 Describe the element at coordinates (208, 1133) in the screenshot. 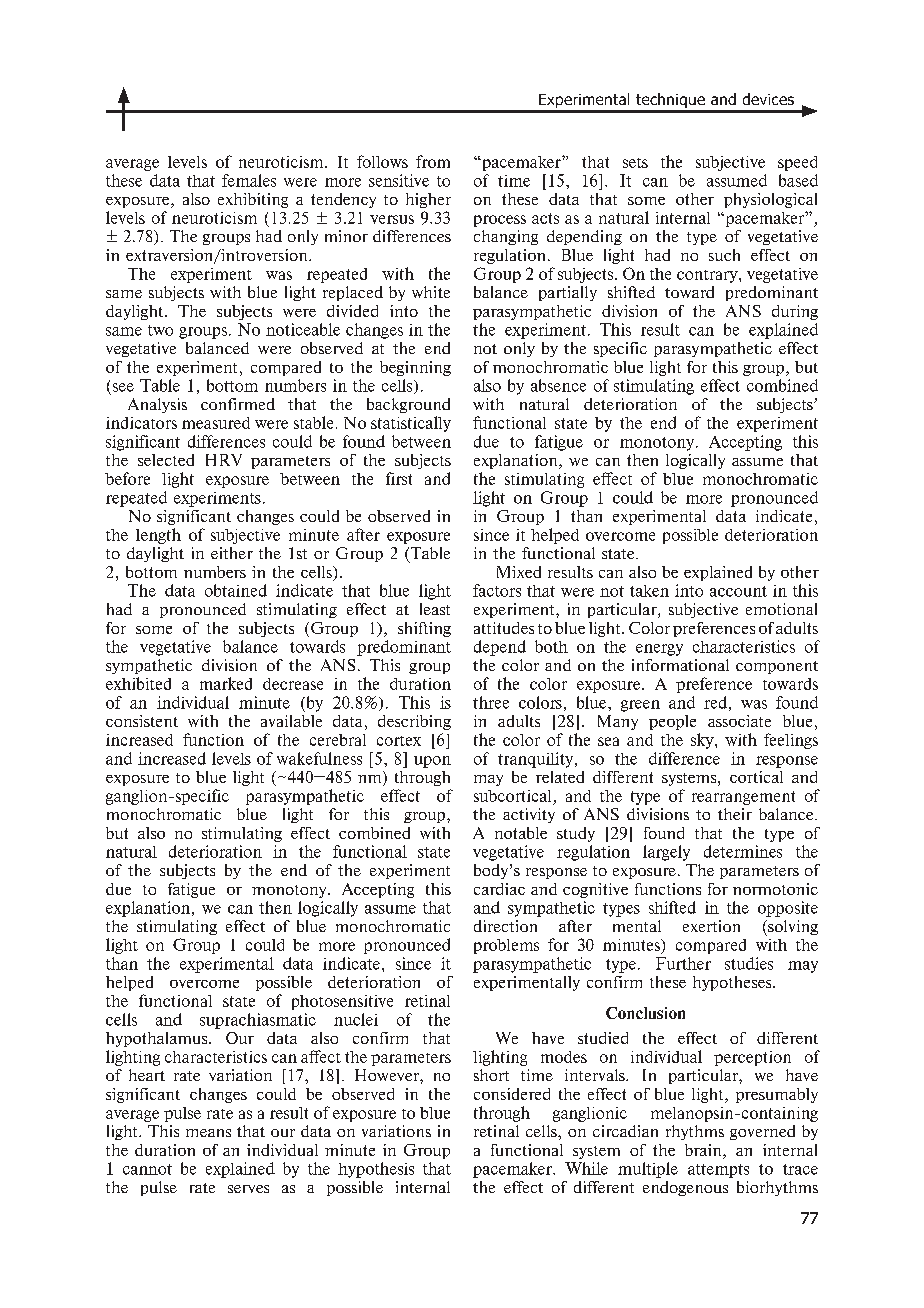

I see `means` at that location.
